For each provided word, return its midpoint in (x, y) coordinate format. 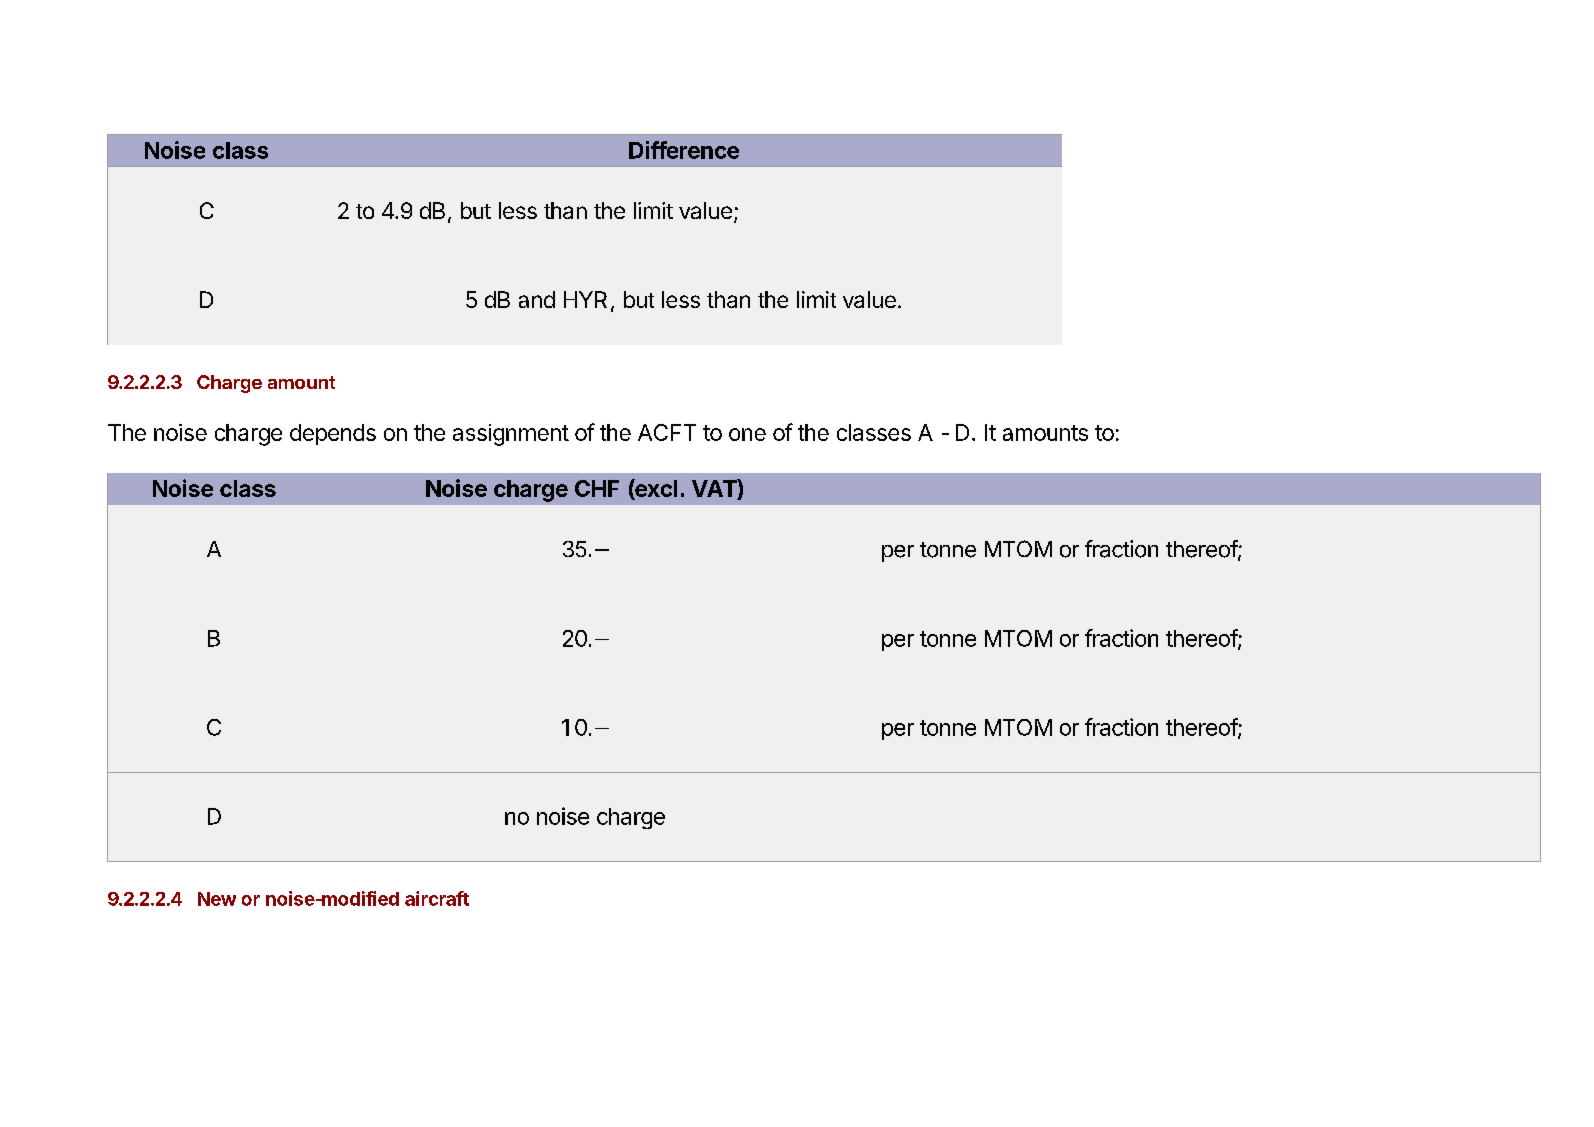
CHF (597, 488)
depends (333, 434)
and (537, 299)
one (747, 434)
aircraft (437, 898)
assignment (511, 435)
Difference (684, 150)
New (217, 899)
